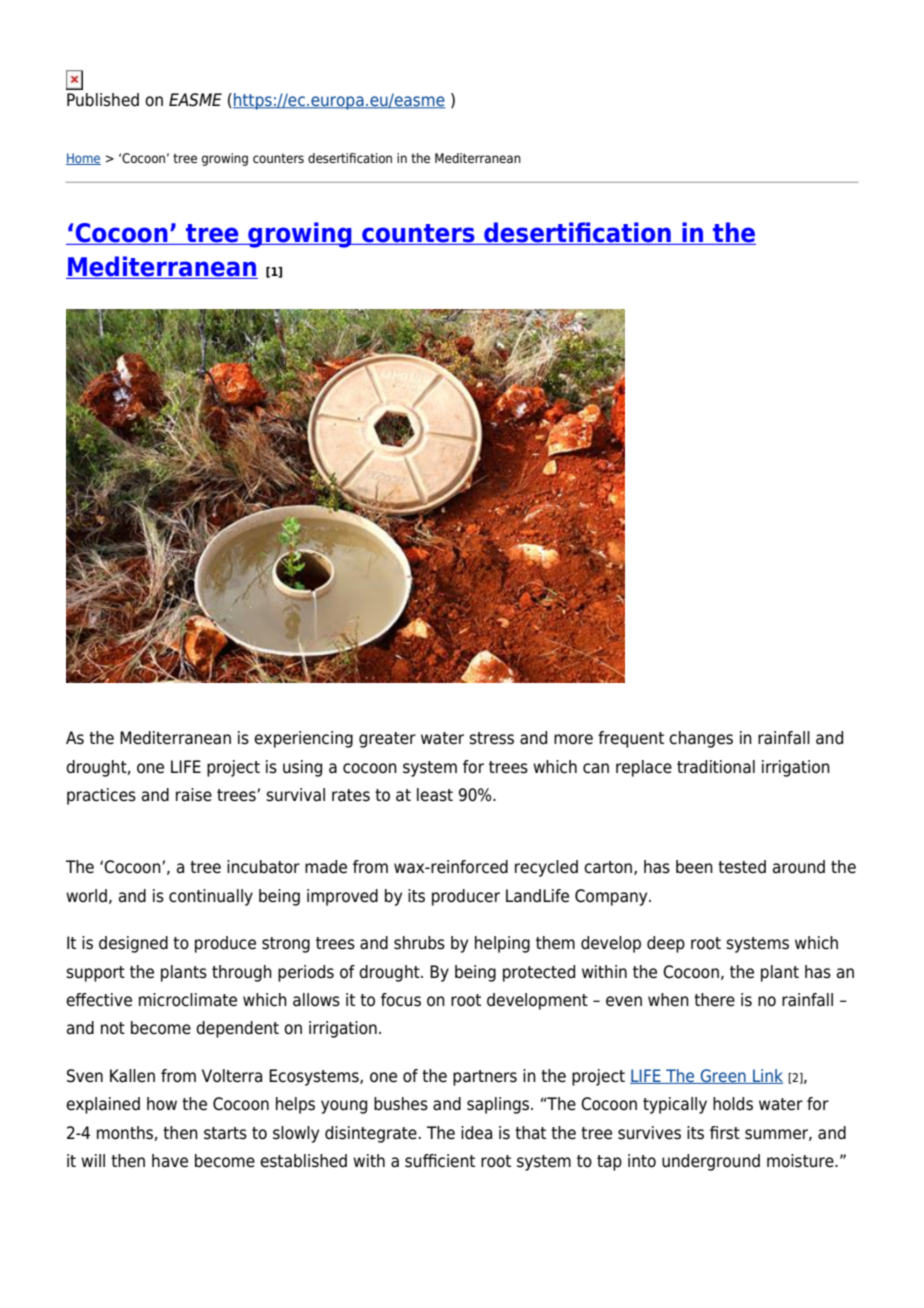 This document has width=924, height=1308. I want to click on how, so click(162, 1104).
